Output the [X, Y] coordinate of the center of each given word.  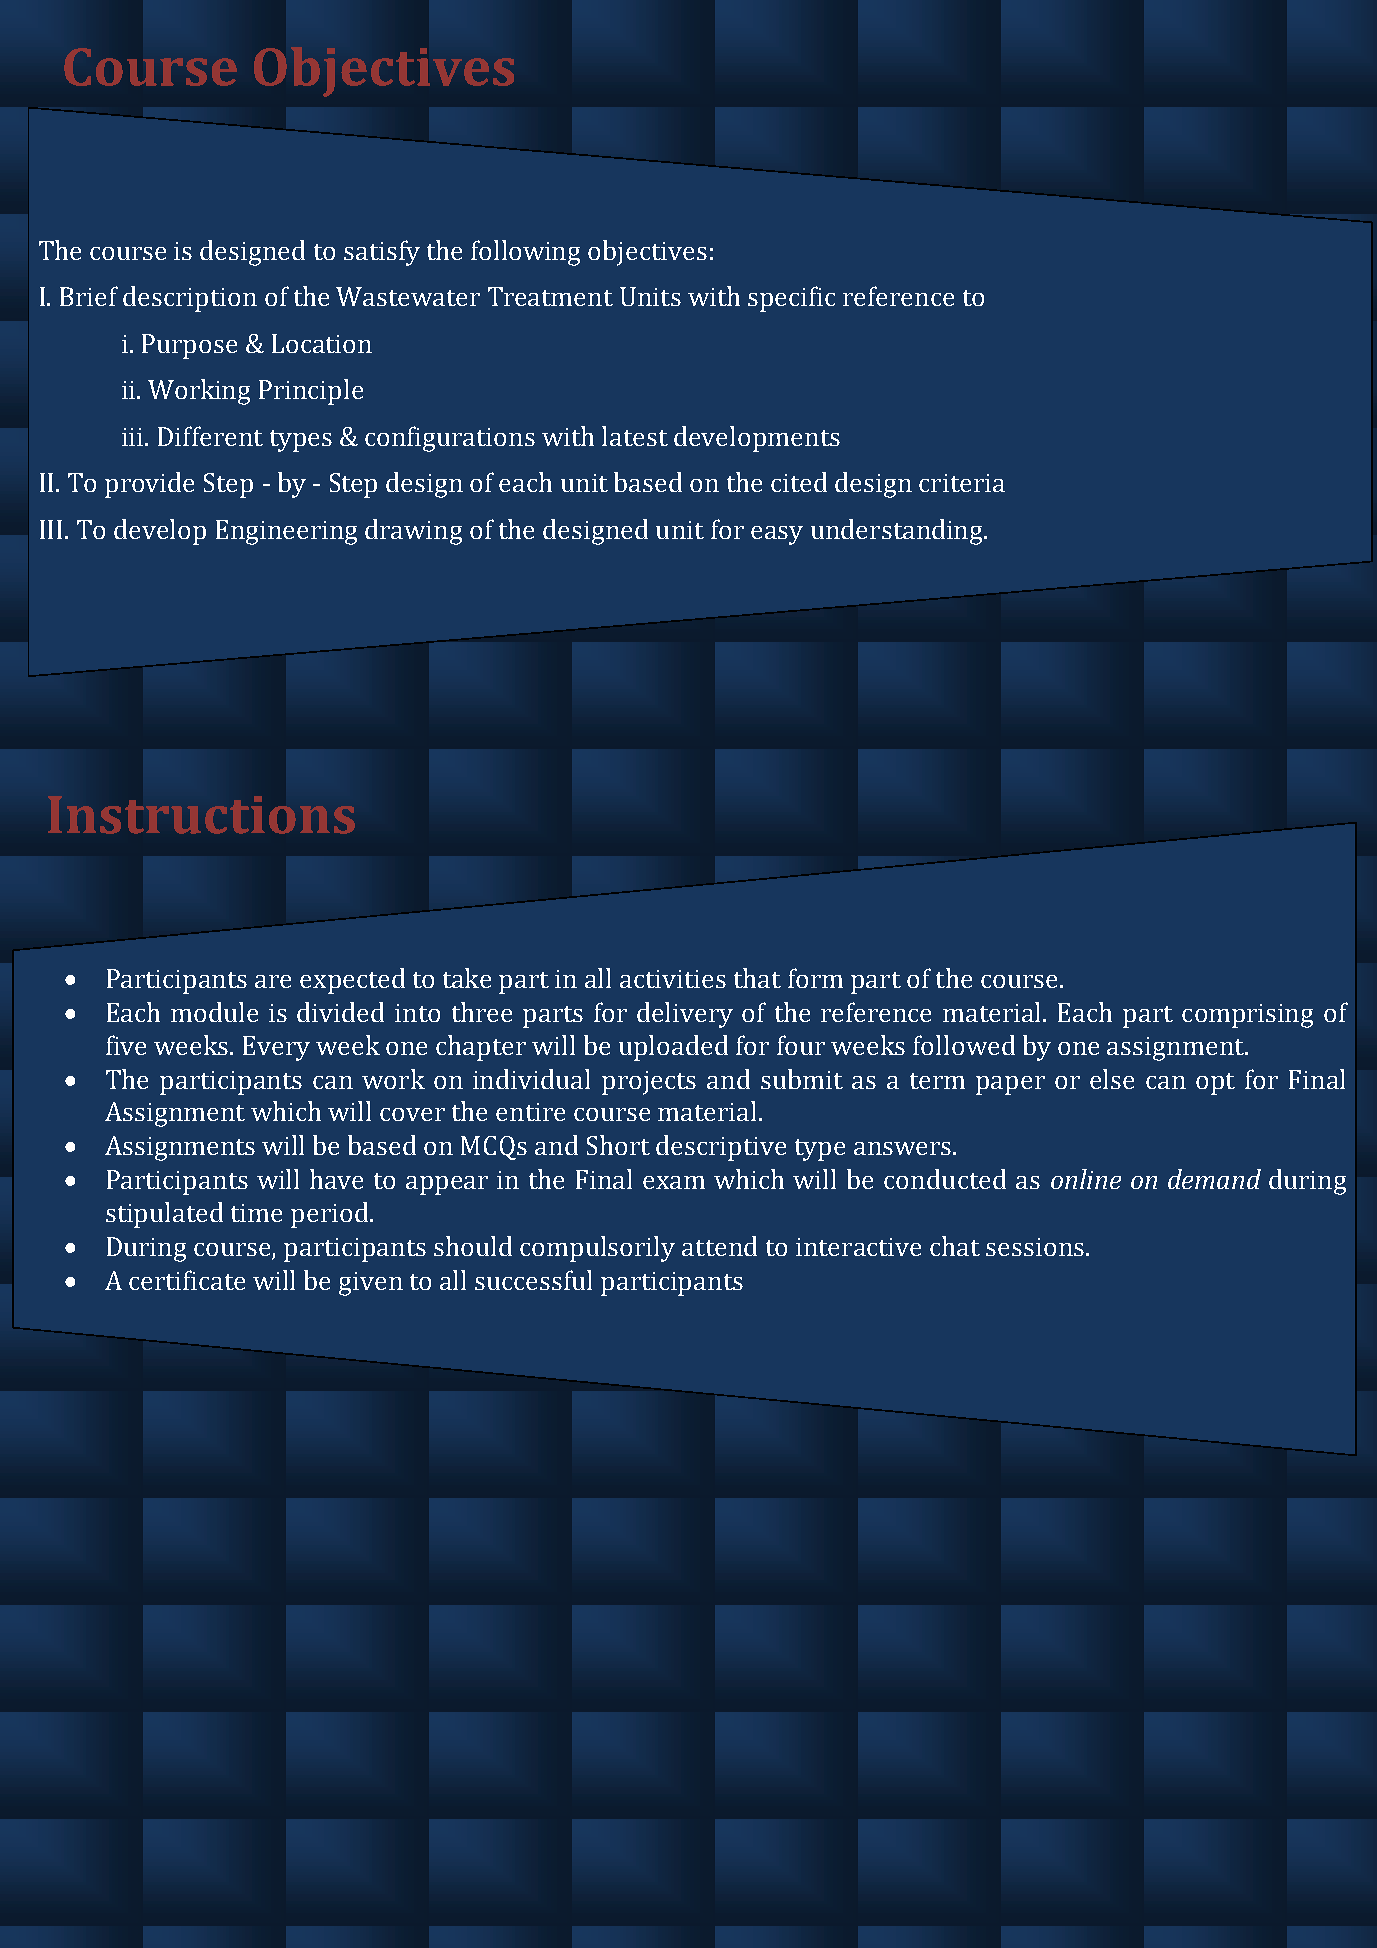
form [815, 978]
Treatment [550, 296]
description [190, 299]
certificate [187, 1280]
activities [673, 979]
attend [719, 1246]
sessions [1035, 1247]
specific [791, 299]
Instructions [201, 815]
